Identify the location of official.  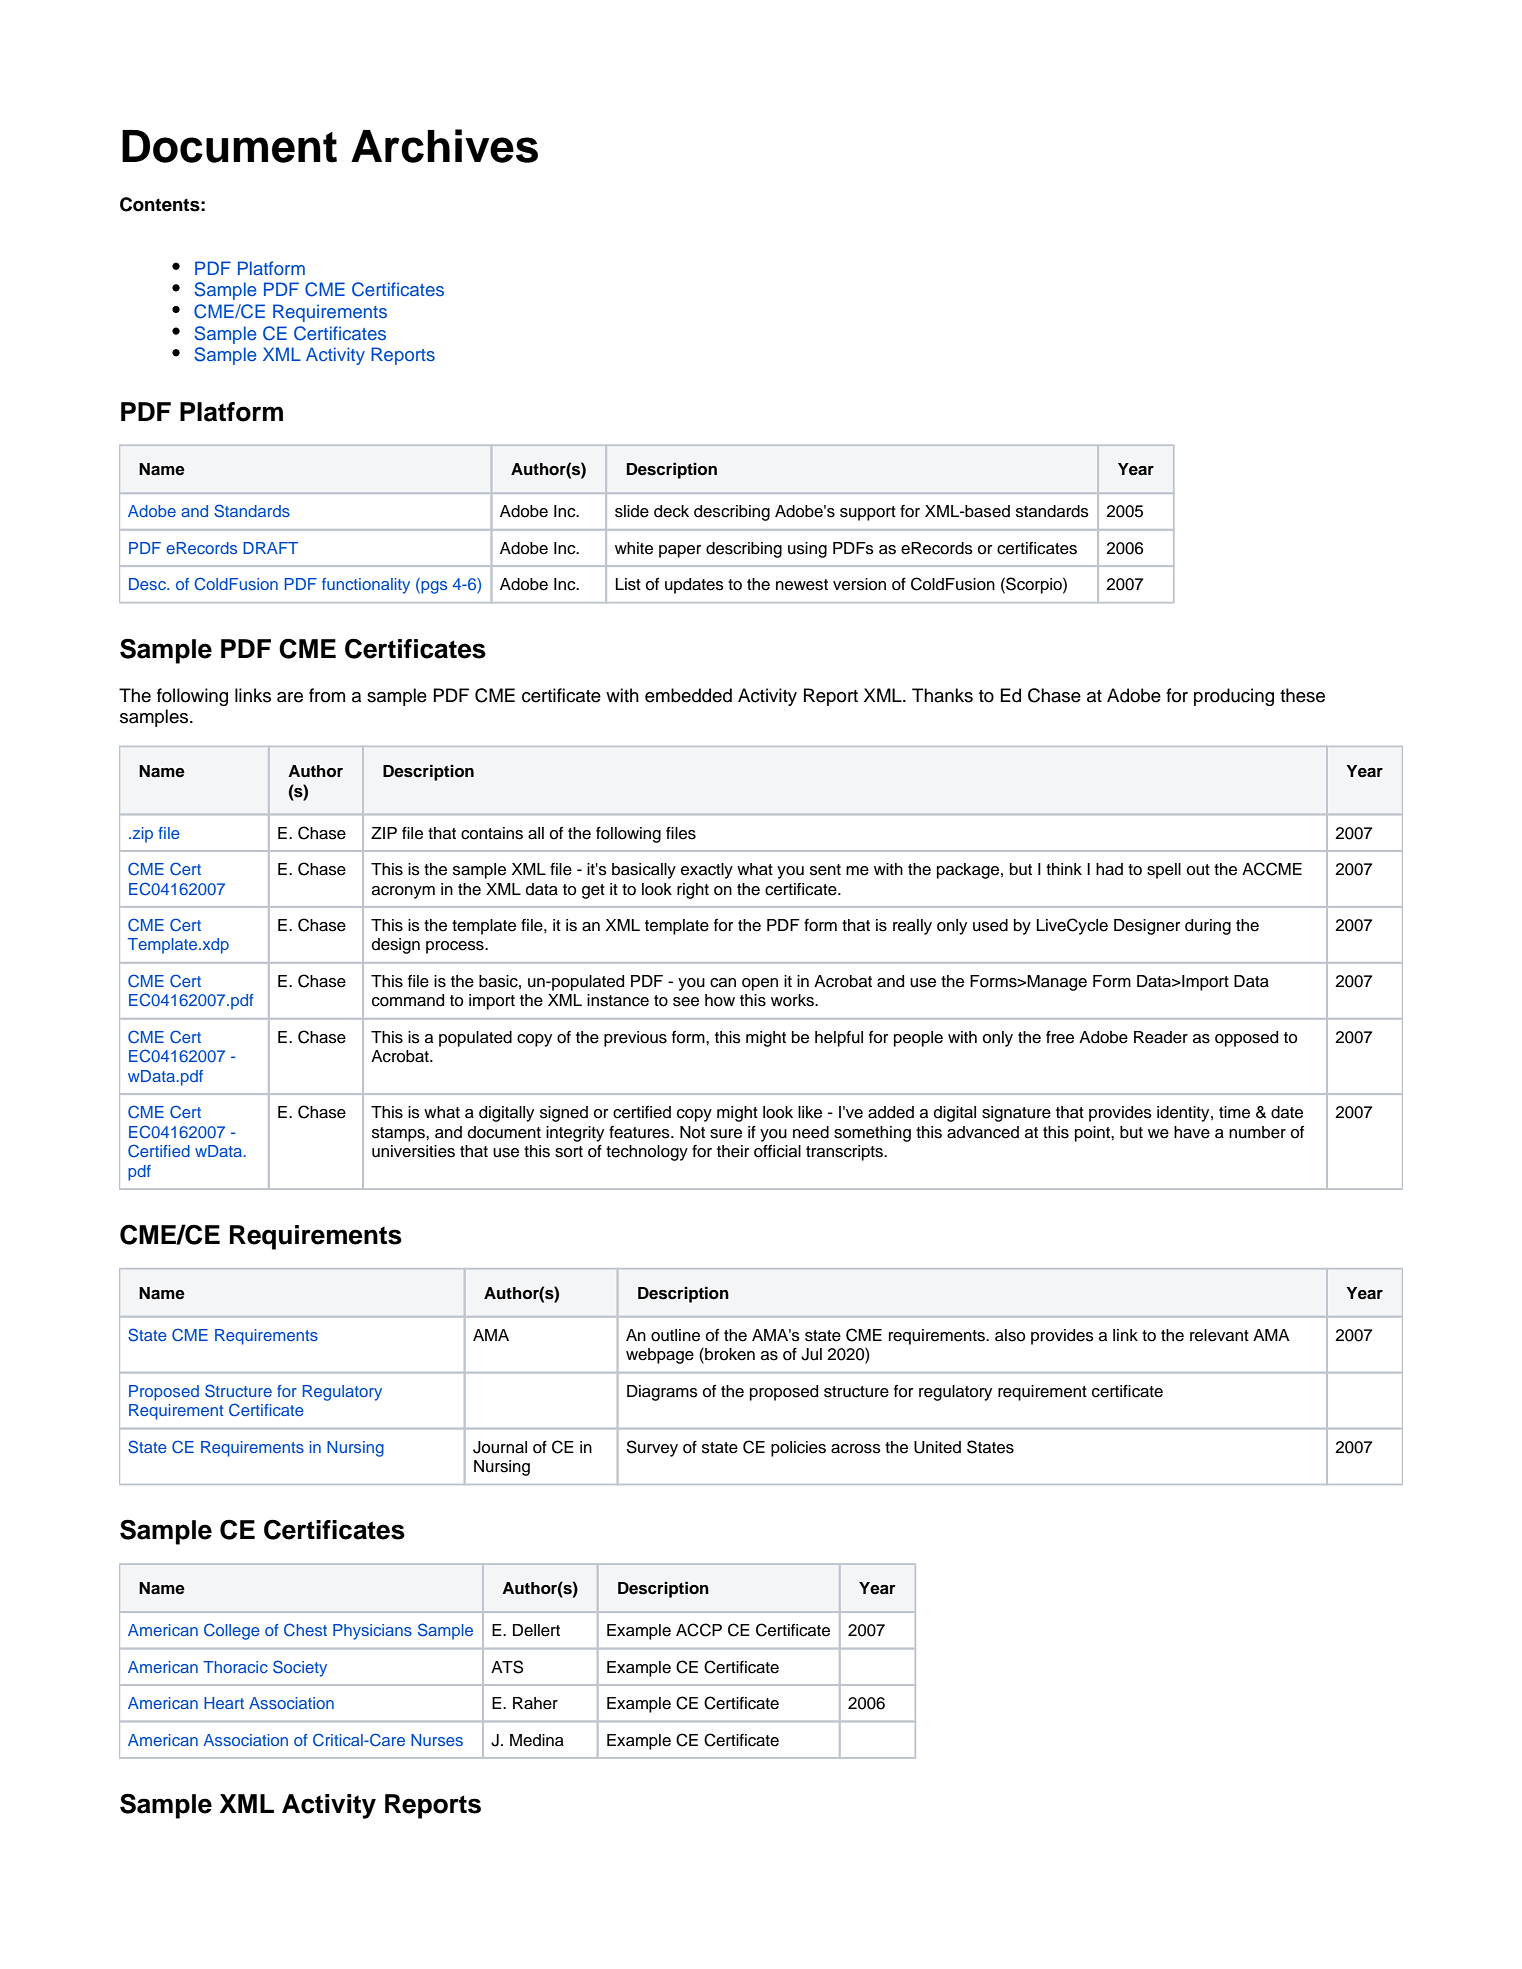
(777, 1151).
